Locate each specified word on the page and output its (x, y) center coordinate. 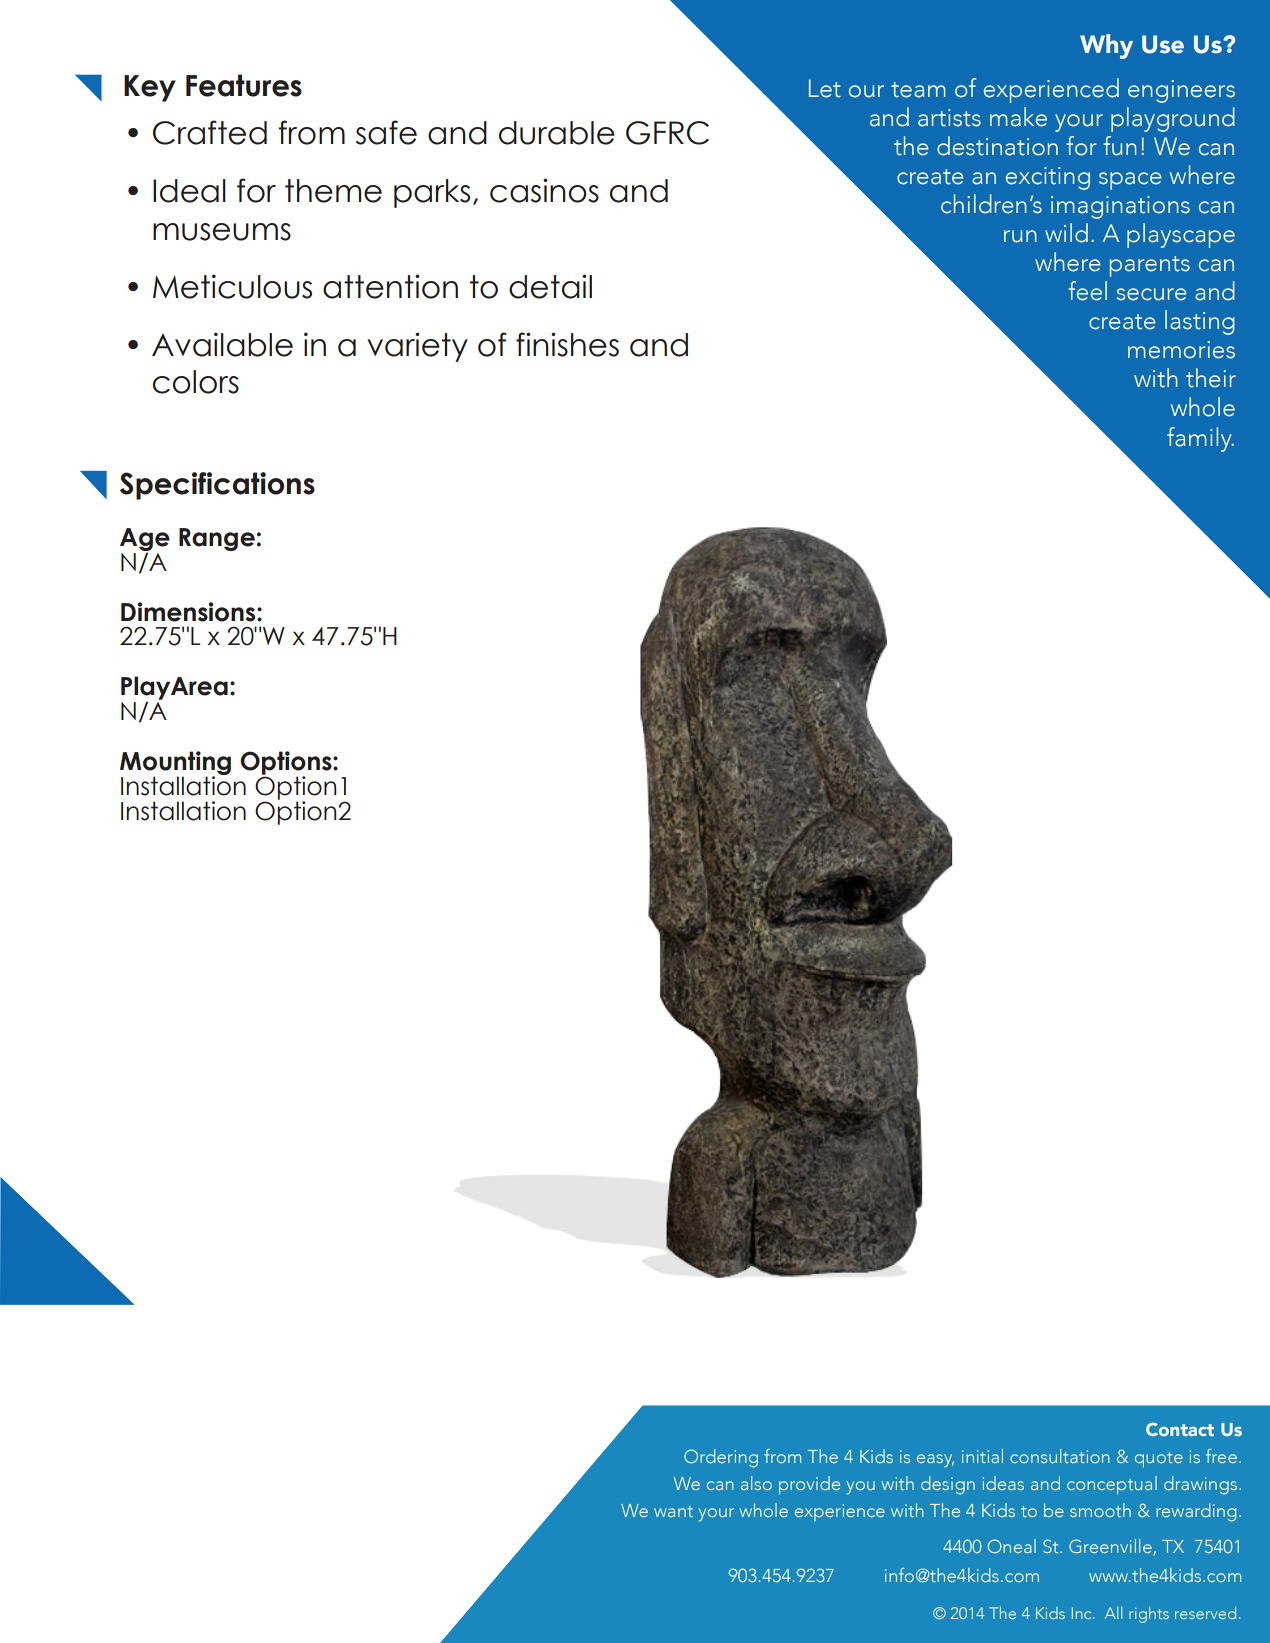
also (756, 1483)
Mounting (175, 764)
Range (217, 539)
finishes (567, 344)
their (1211, 378)
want (673, 1511)
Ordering (721, 1458)
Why (1106, 46)
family (1200, 439)
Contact (1180, 1429)
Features (244, 85)
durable (557, 133)
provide (809, 1485)
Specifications (217, 486)
